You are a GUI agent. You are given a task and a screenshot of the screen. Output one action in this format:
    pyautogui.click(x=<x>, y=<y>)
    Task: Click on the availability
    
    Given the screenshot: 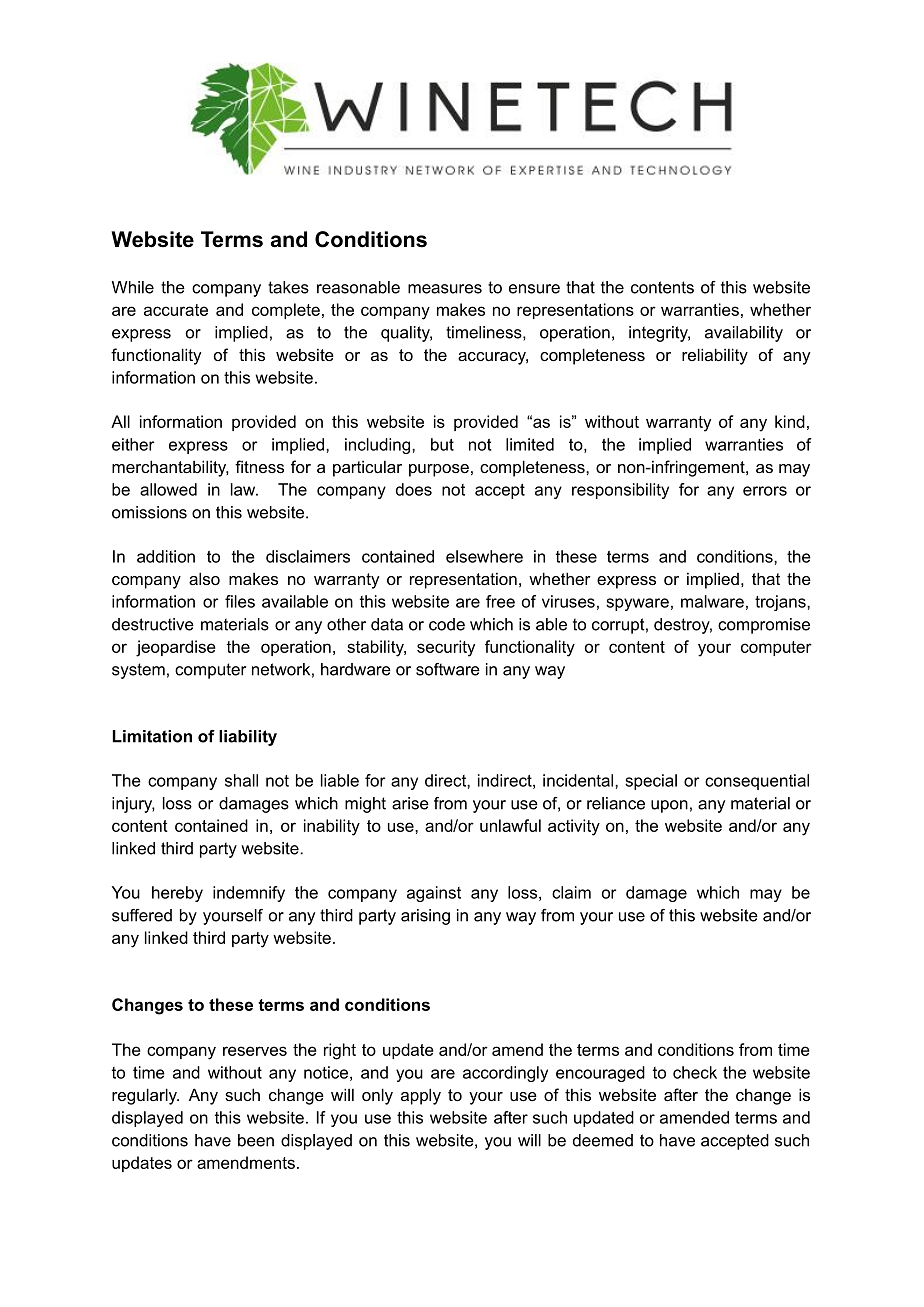 What is the action you would take?
    pyautogui.click(x=744, y=334)
